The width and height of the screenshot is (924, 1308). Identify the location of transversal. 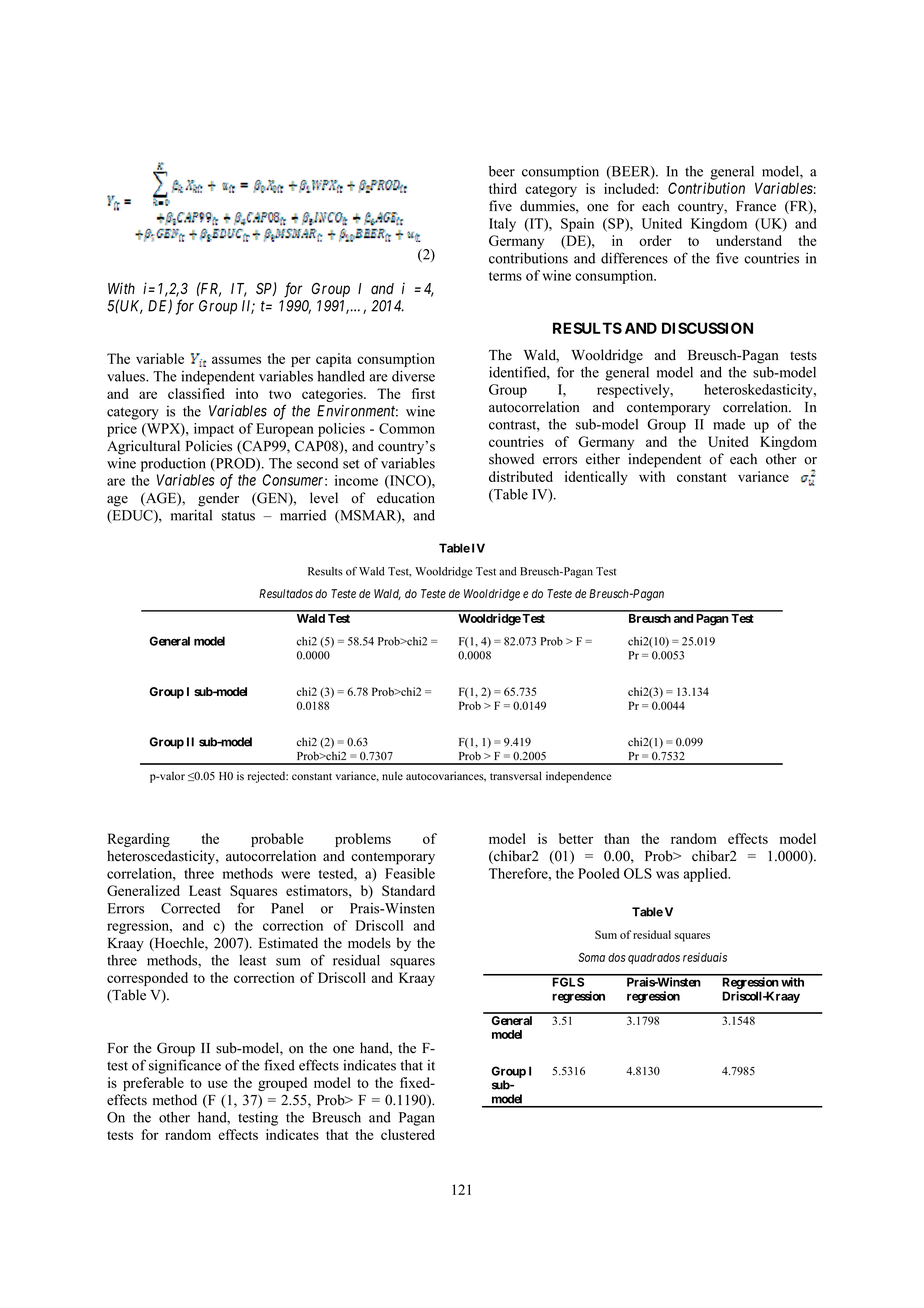
(516, 776).
